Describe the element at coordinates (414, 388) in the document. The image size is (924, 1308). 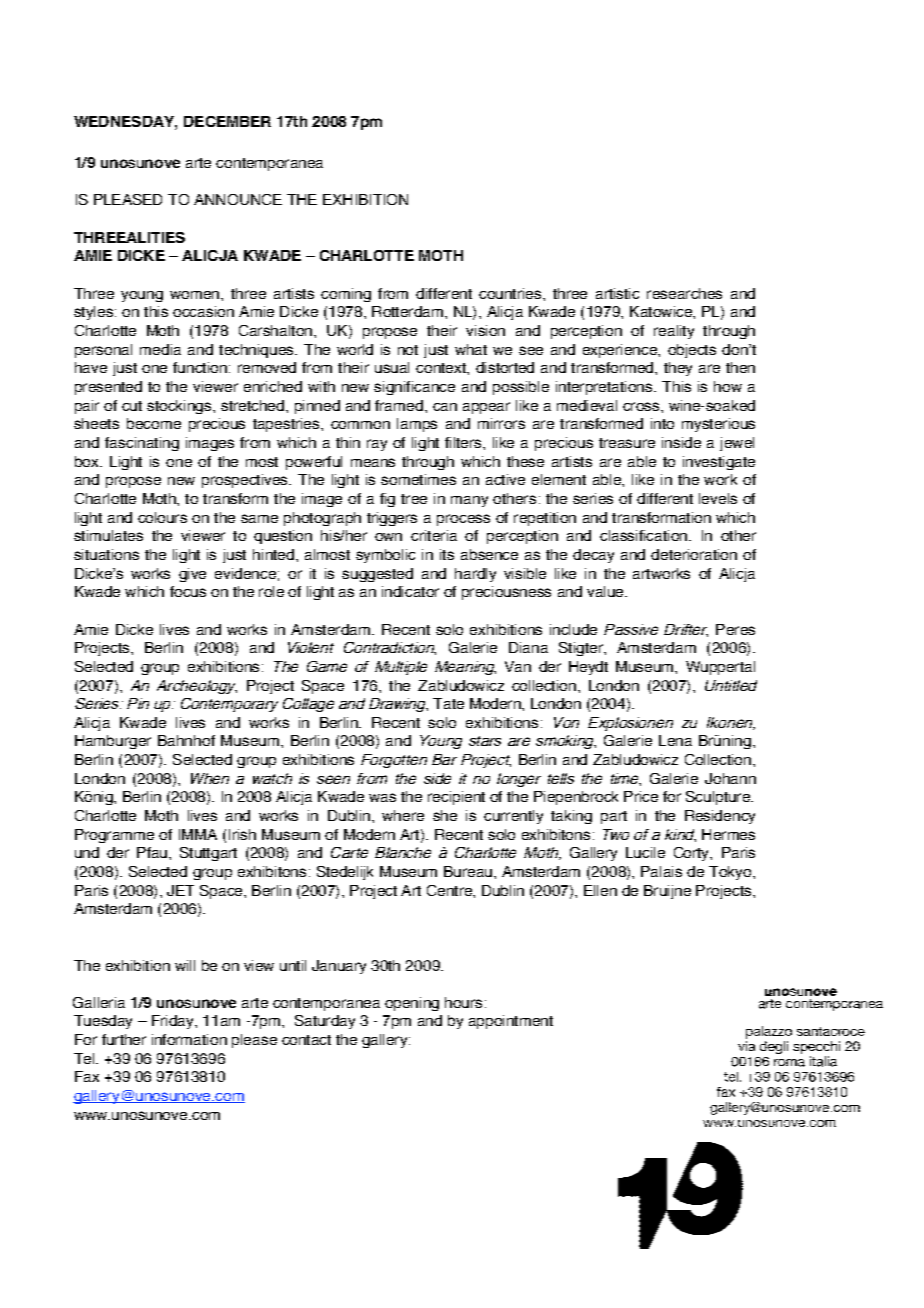
I see `significance` at that location.
